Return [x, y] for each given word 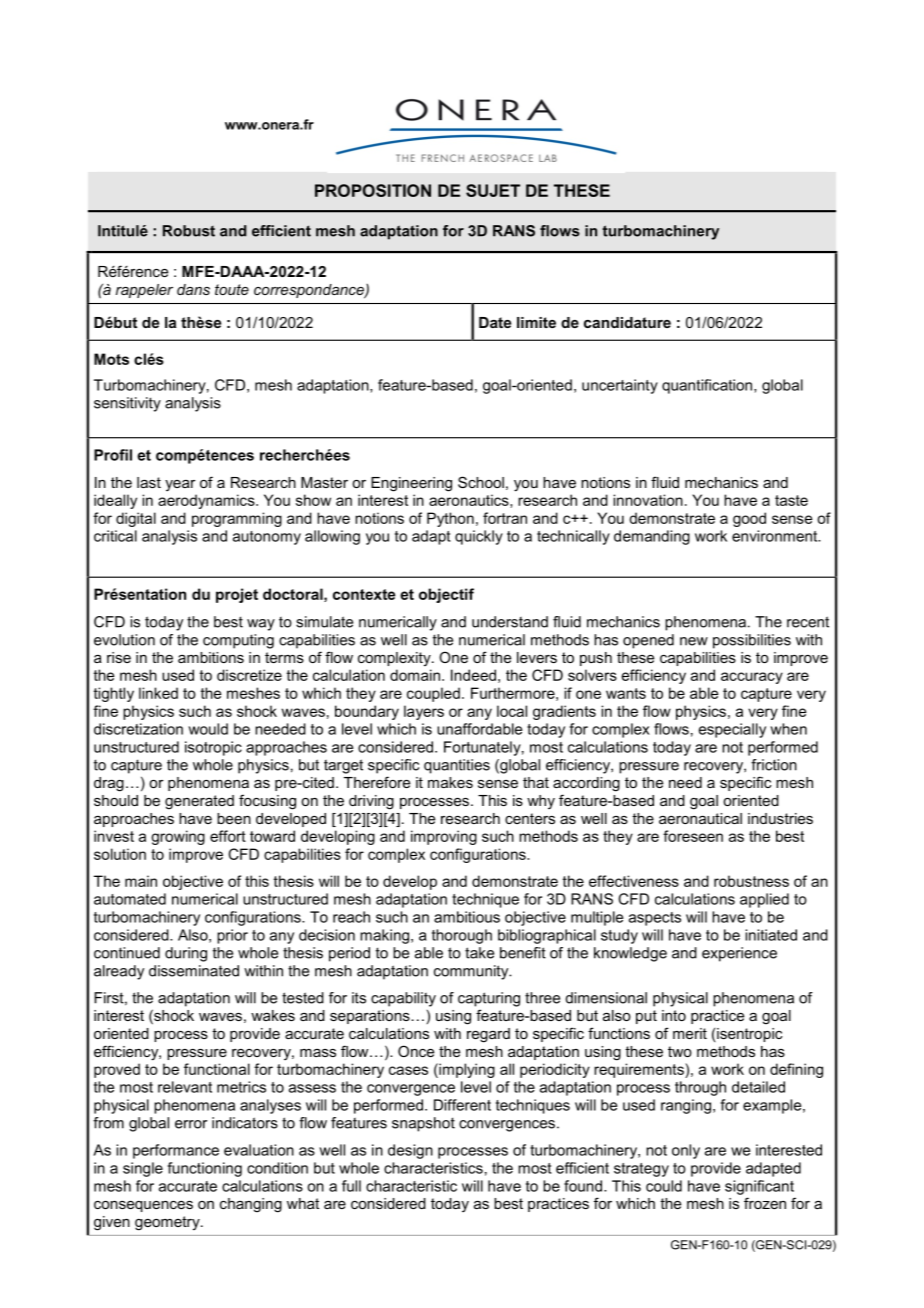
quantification [708, 386]
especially [732, 730]
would [208, 729]
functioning [205, 1169]
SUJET [493, 190]
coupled [433, 694]
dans [193, 289]
